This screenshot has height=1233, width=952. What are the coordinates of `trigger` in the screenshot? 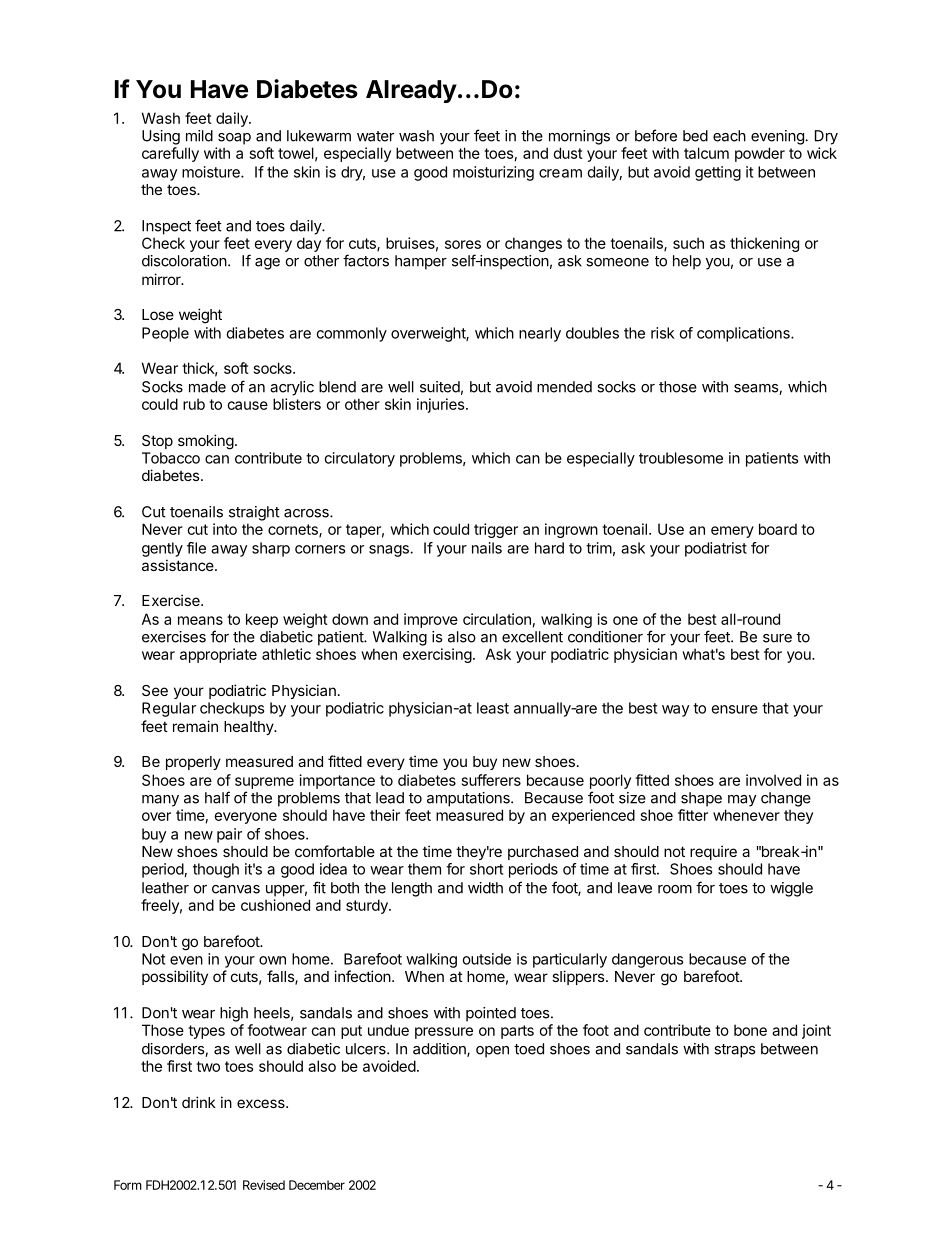 It's located at (496, 530).
